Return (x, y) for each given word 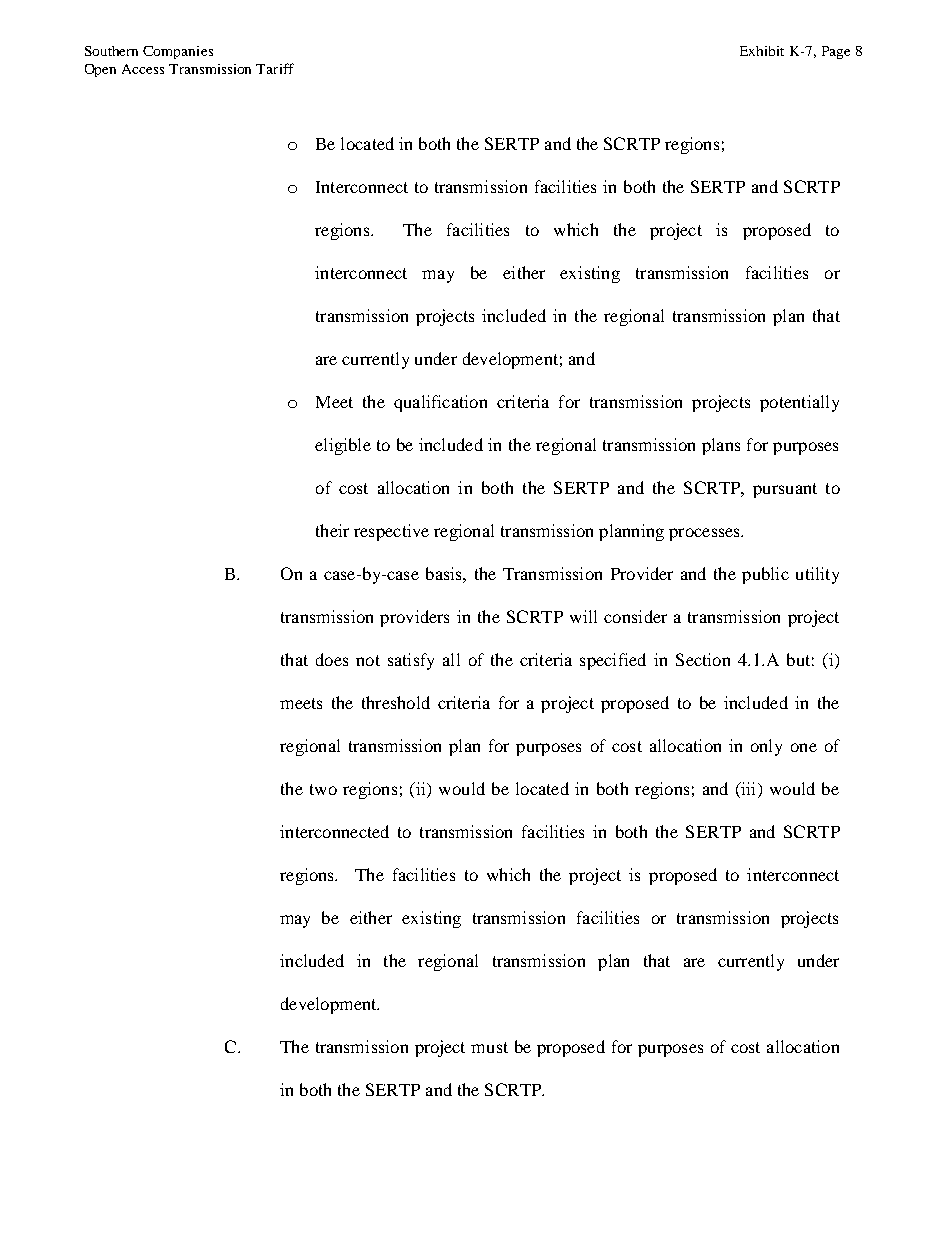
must (489, 1047)
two (323, 789)
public (765, 575)
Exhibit (762, 51)
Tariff (275, 68)
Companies (178, 52)
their (332, 530)
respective (391, 532)
